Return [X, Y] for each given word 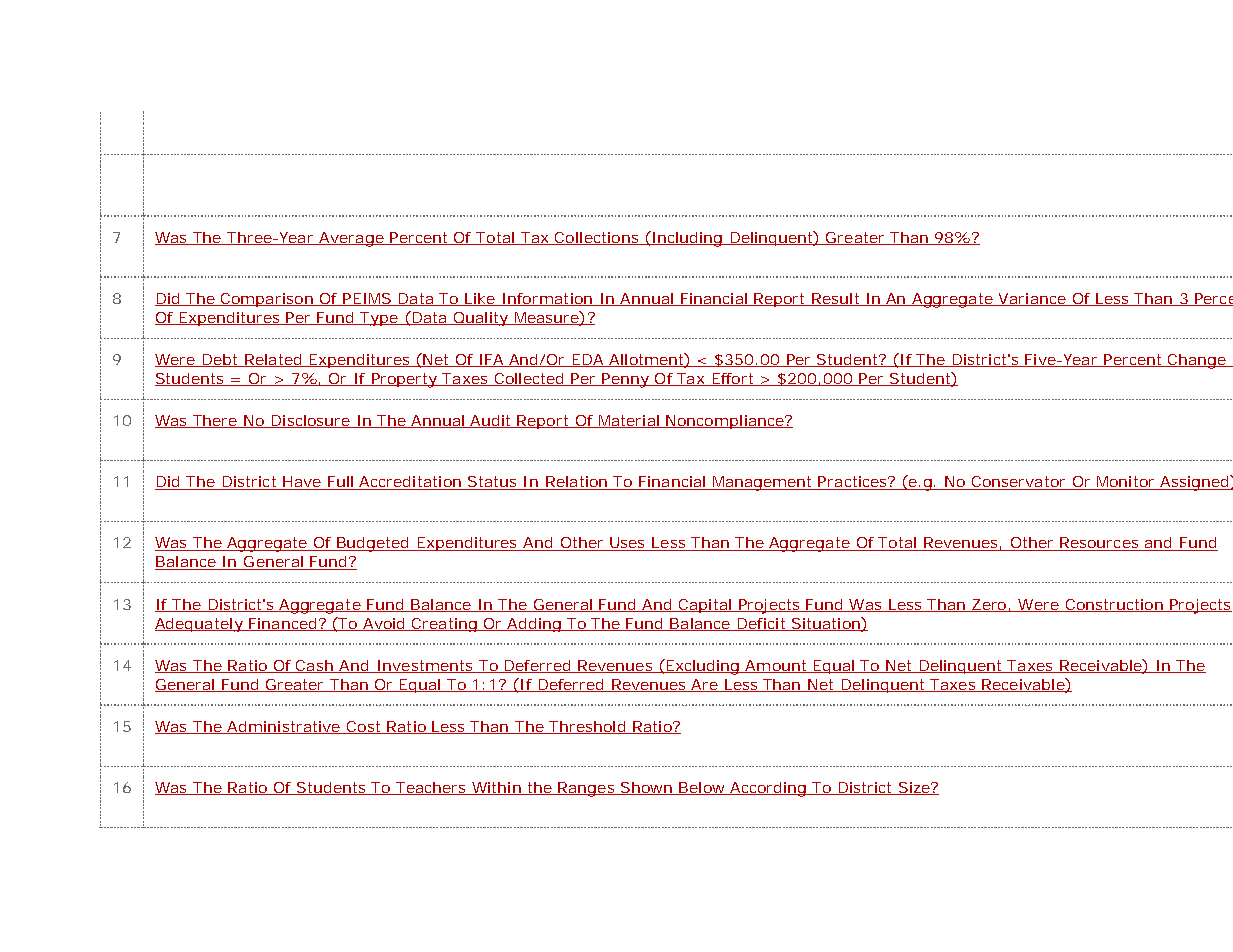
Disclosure [311, 421]
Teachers [431, 788]
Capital [705, 606]
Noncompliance [726, 422]
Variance [1032, 299]
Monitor [1126, 483]
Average [351, 239]
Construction [1114, 605]
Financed [283, 624]
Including [687, 239]
